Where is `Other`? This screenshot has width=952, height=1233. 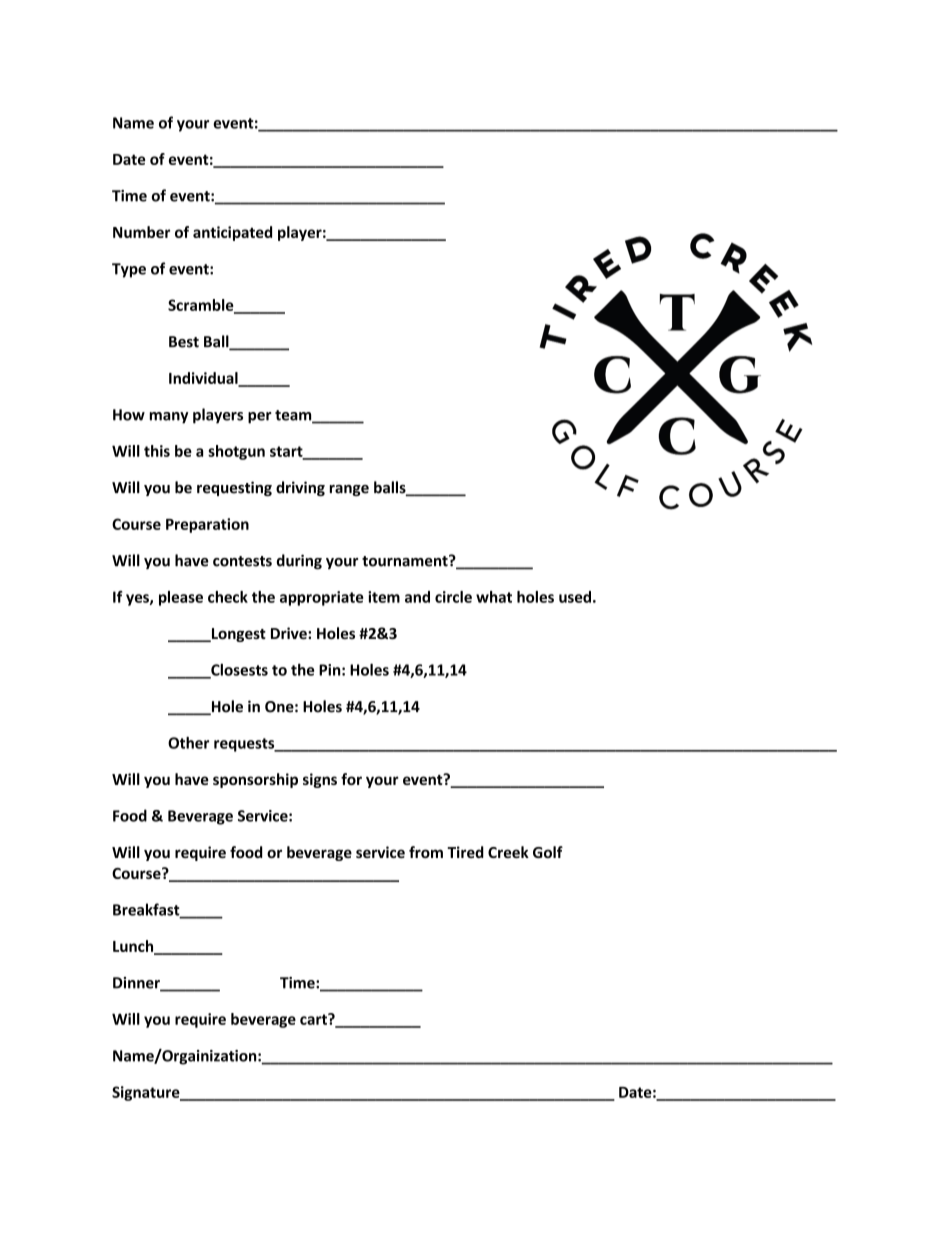
Other is located at coordinates (188, 743).
